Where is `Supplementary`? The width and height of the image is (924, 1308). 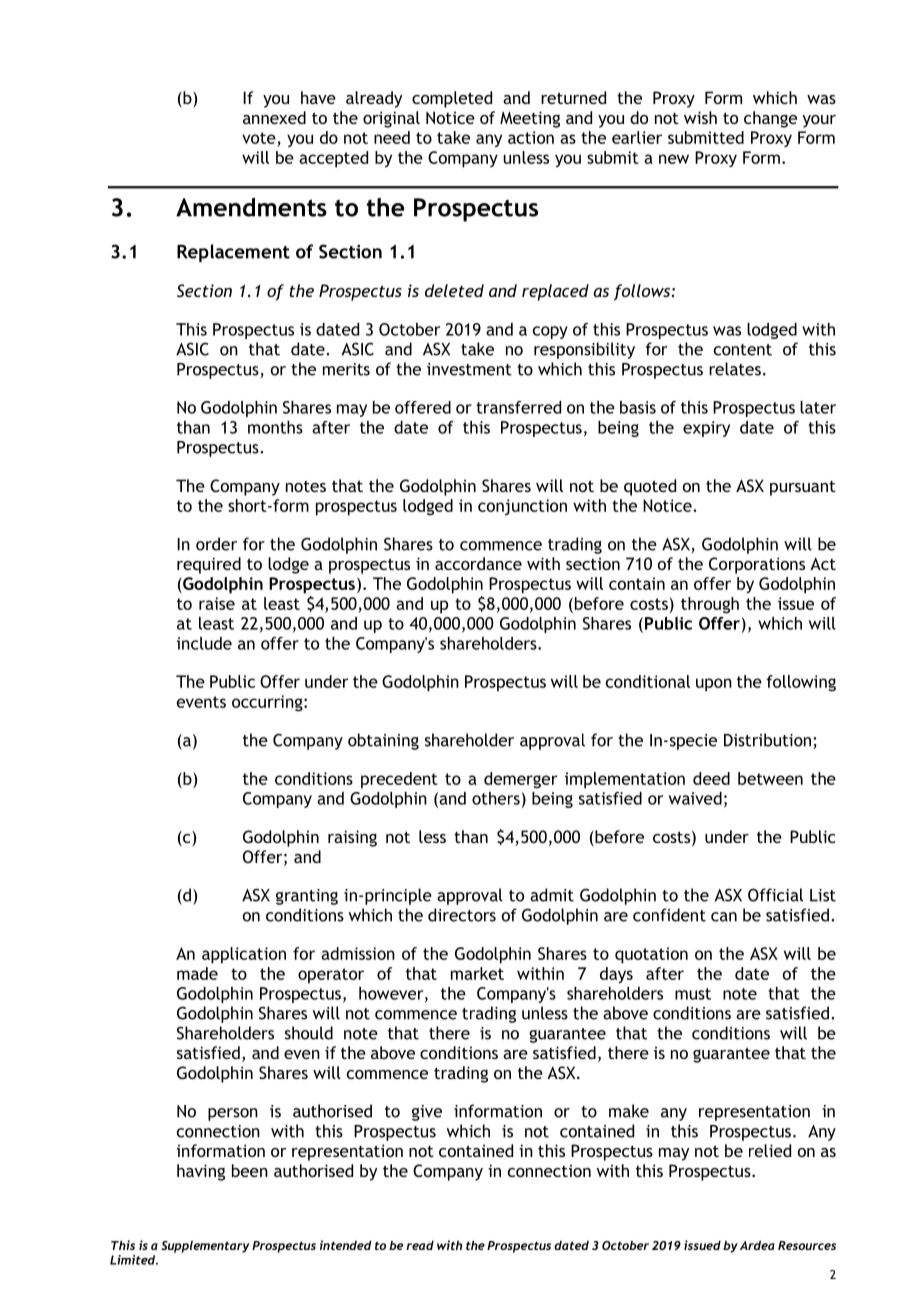 Supplementary is located at coordinates (205, 1247).
